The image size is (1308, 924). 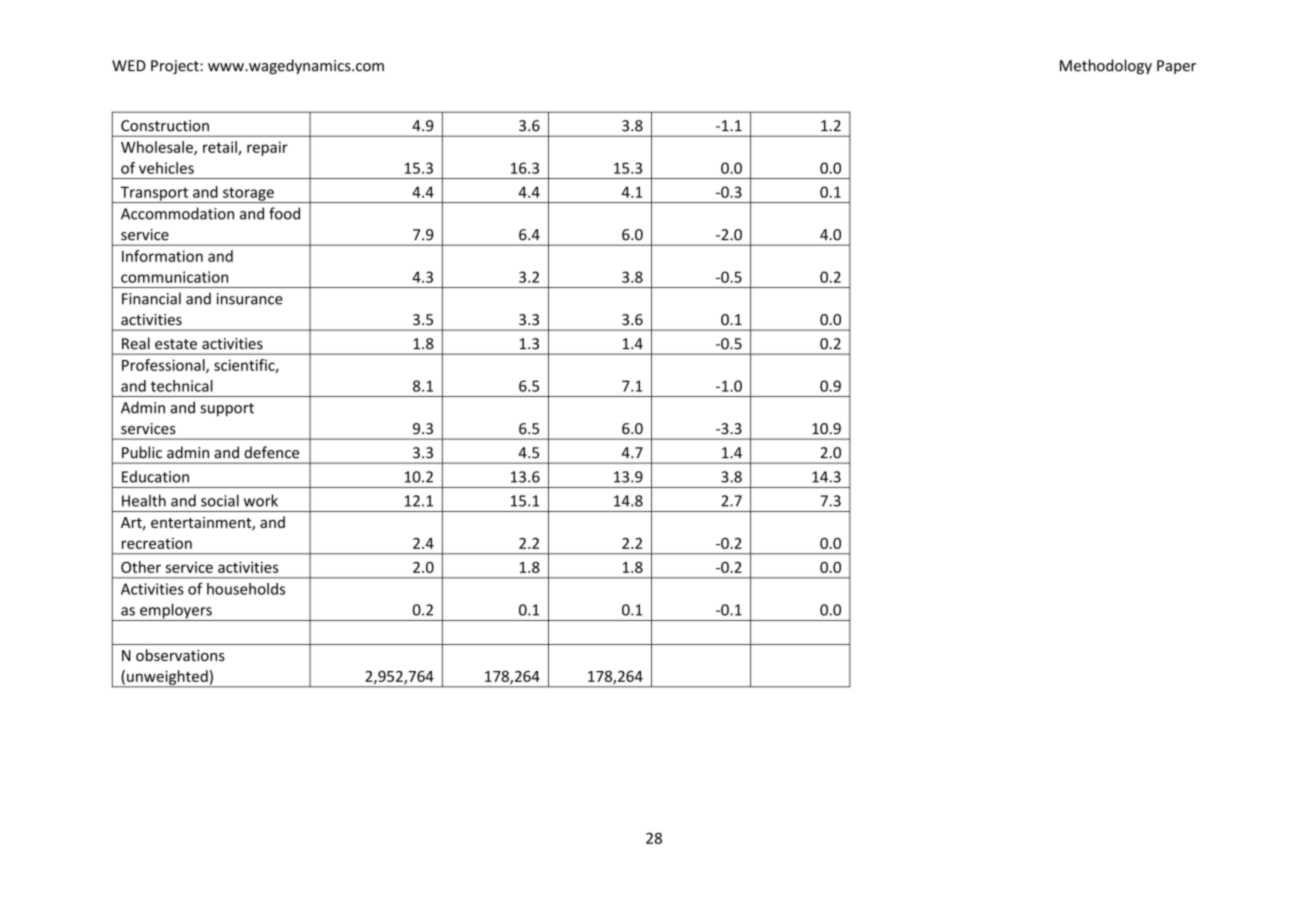 I want to click on defence, so click(x=271, y=452).
